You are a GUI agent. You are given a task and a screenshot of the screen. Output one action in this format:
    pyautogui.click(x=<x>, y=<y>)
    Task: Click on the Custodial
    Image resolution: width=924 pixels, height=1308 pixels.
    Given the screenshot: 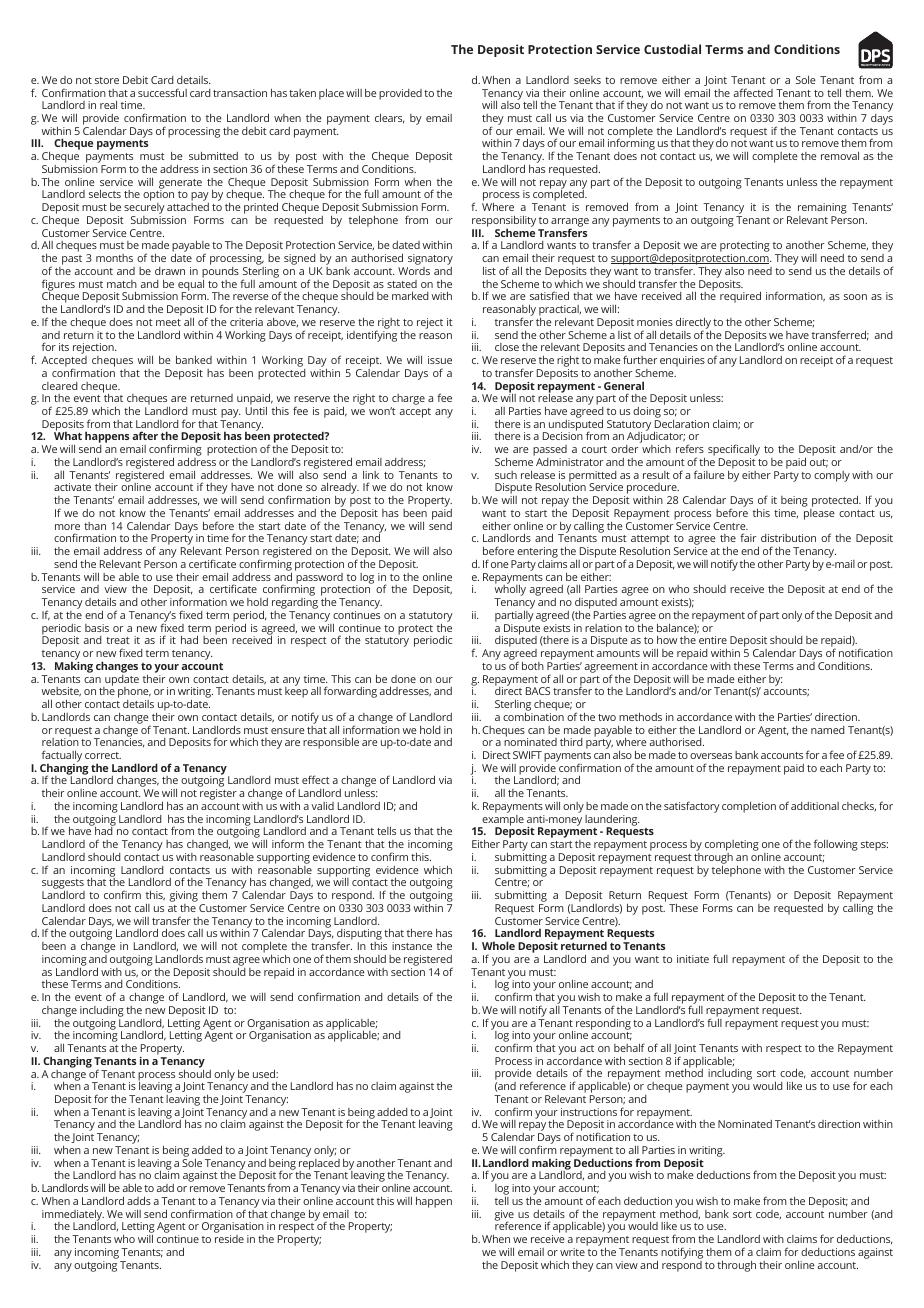 What is the action you would take?
    pyautogui.click(x=672, y=49)
